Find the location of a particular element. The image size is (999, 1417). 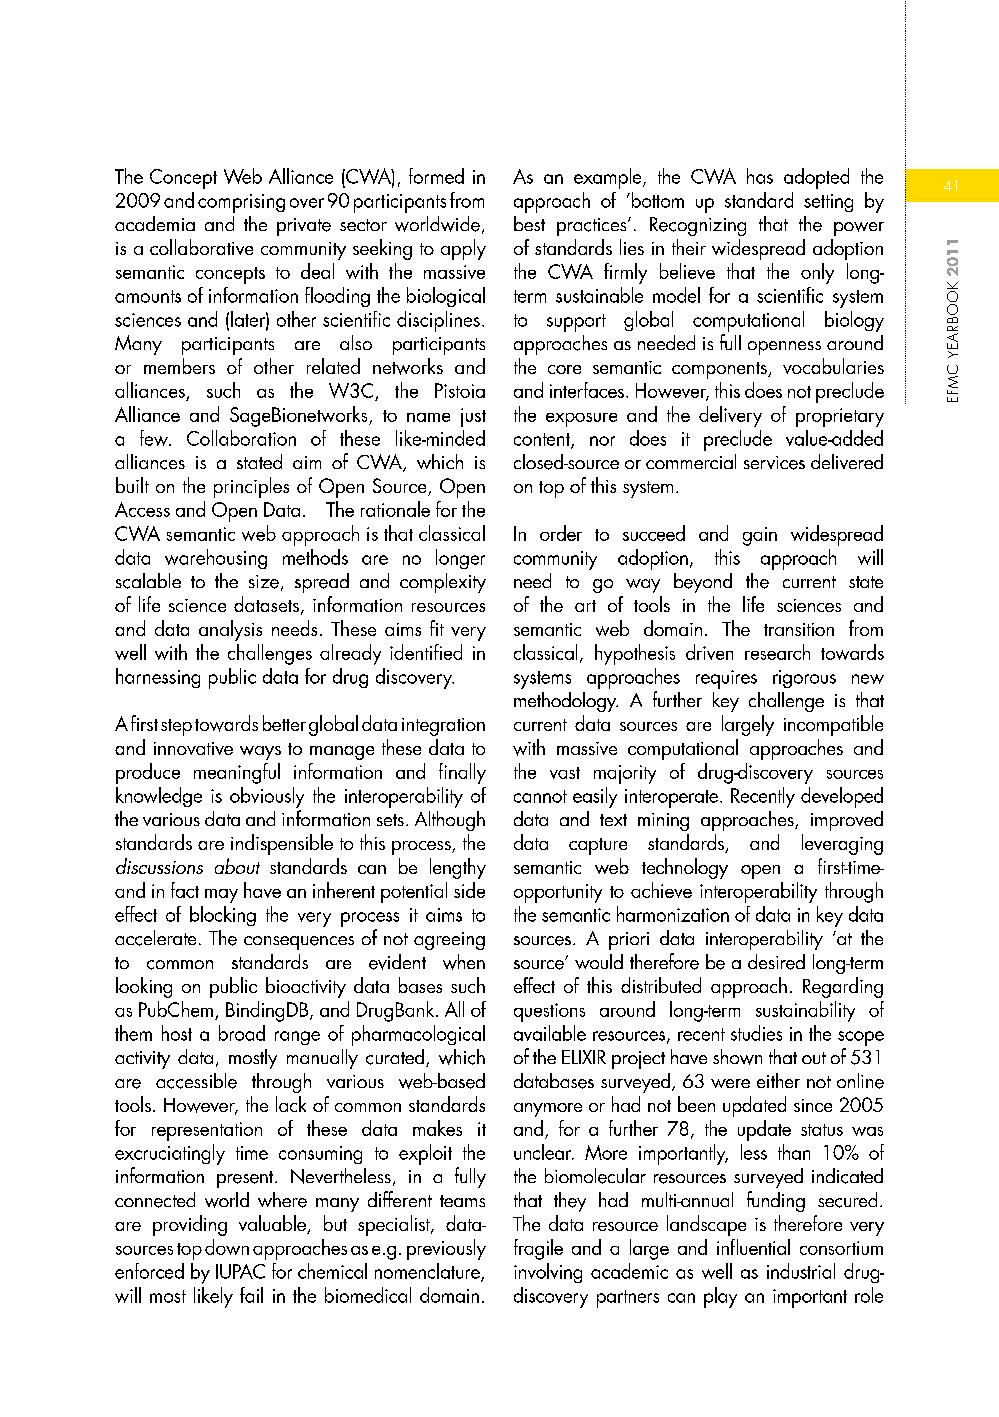

warehousing is located at coordinates (216, 559).
